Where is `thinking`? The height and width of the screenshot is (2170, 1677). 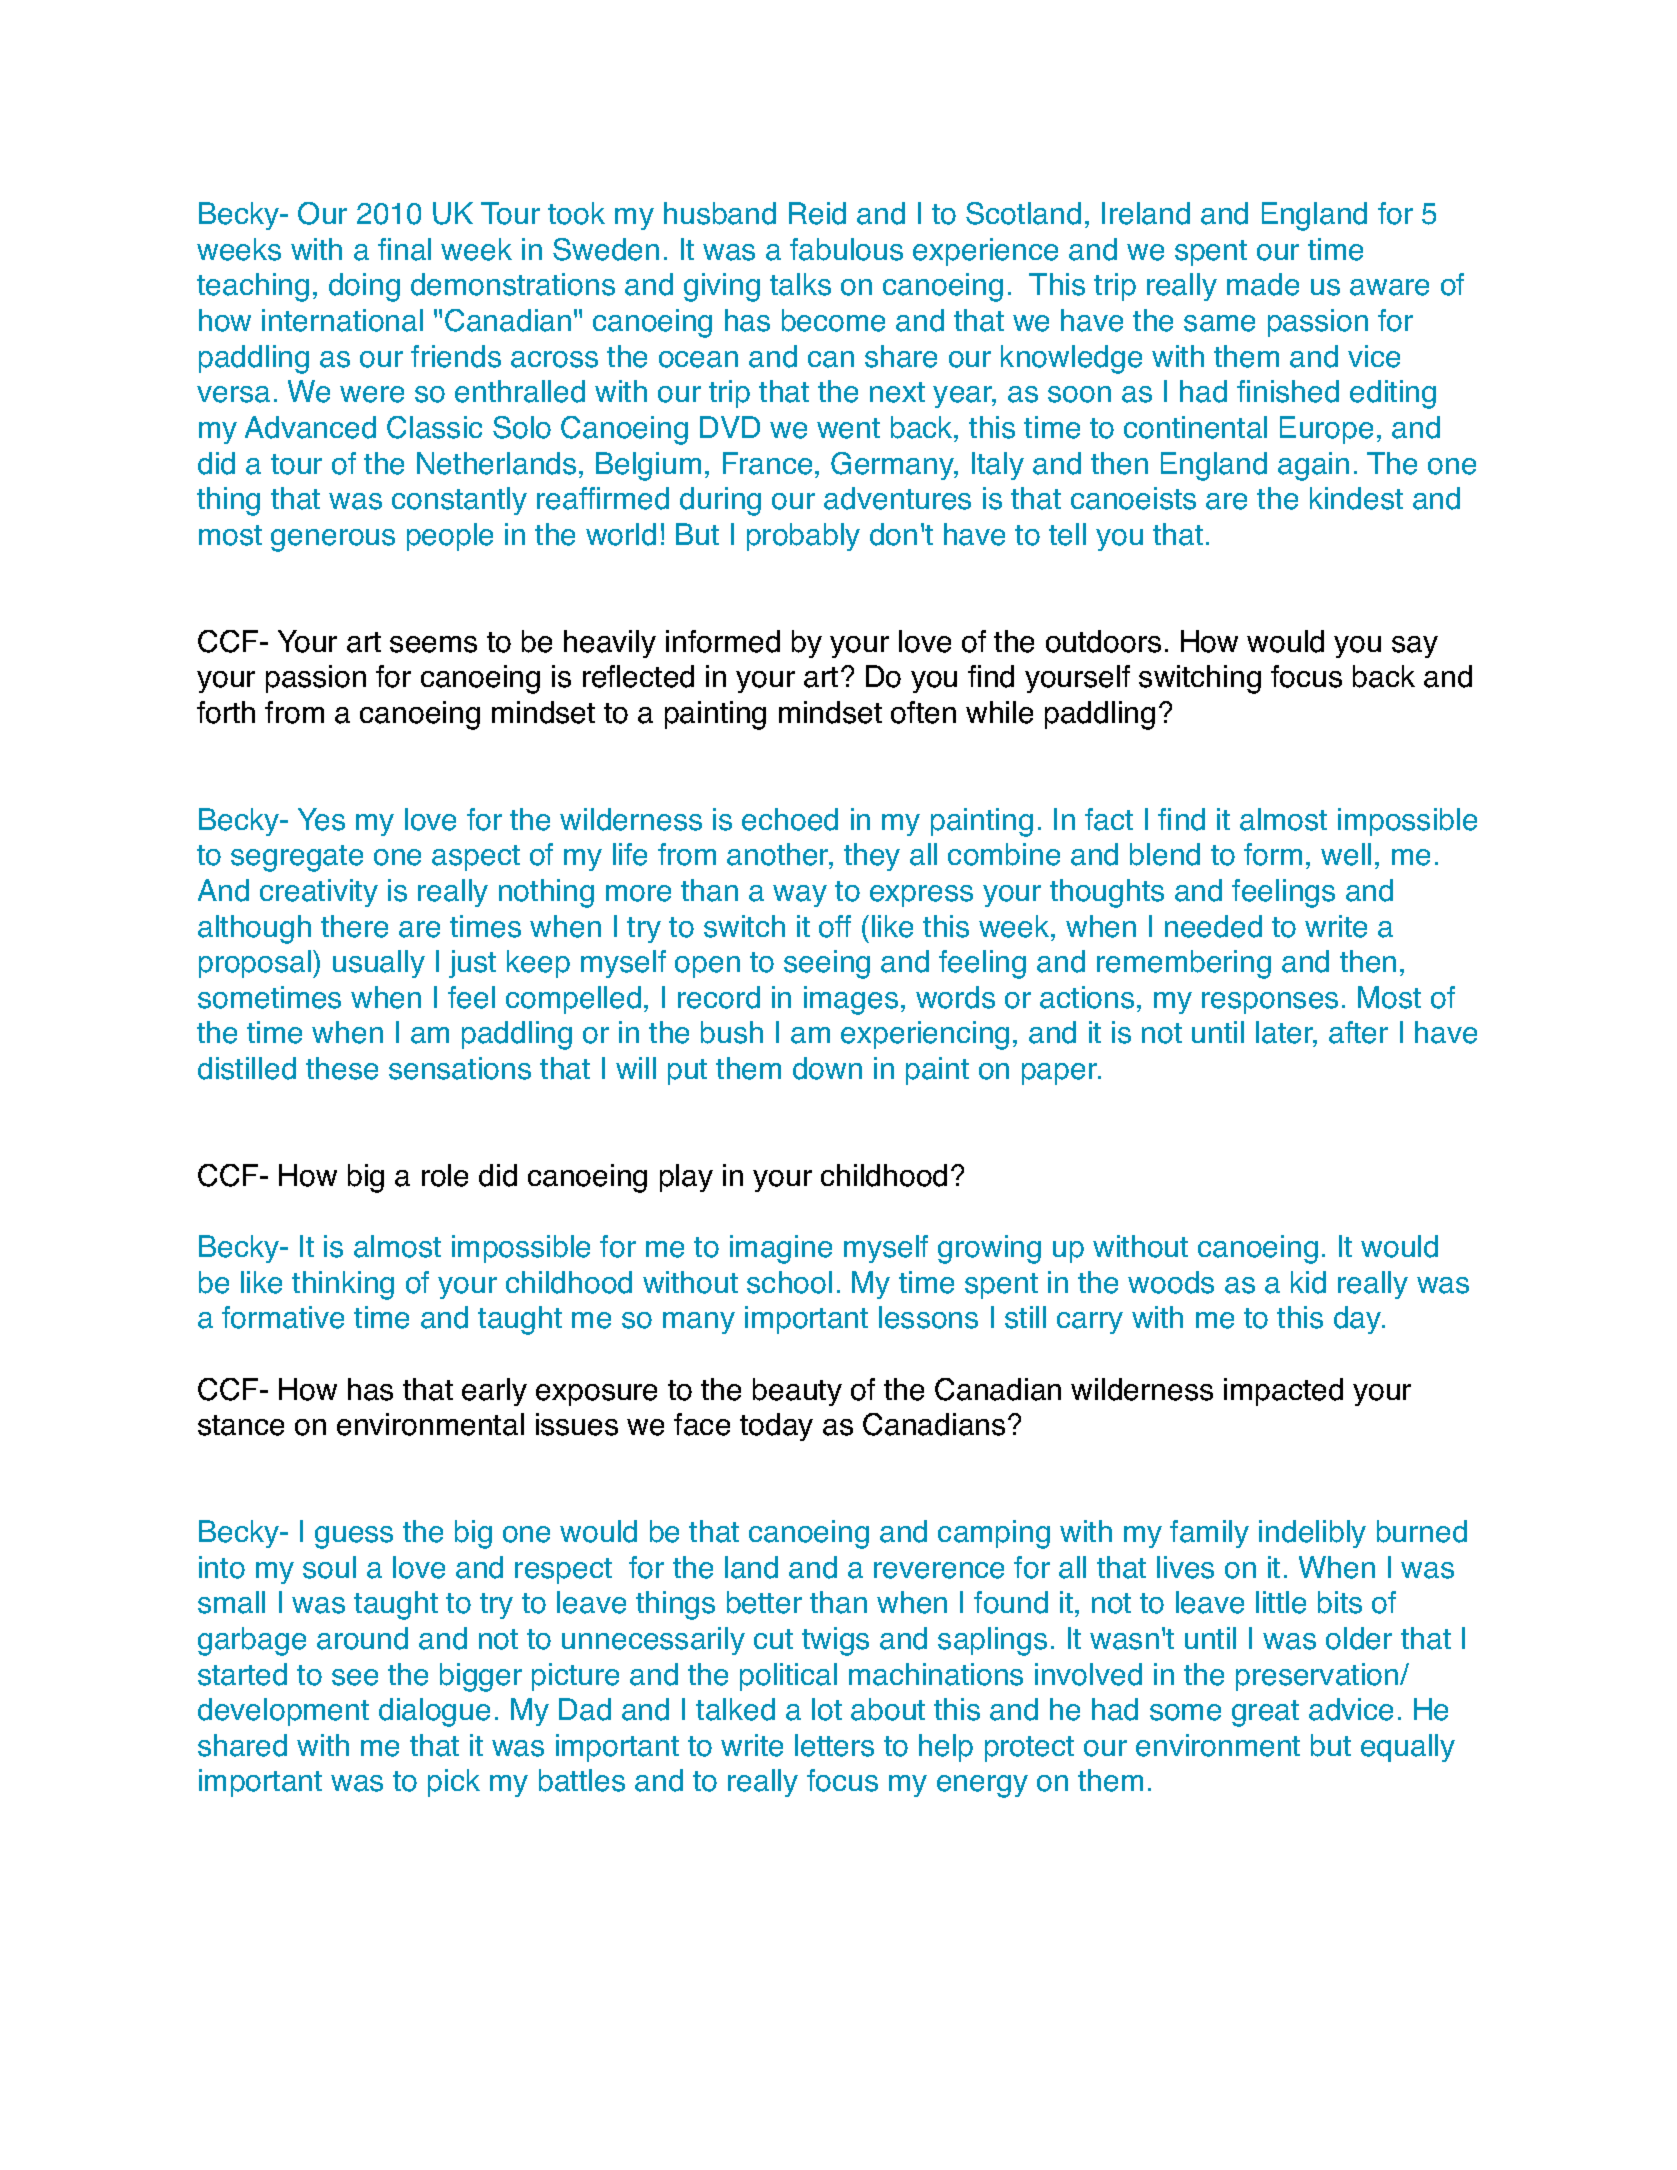
thinking is located at coordinates (343, 1285).
